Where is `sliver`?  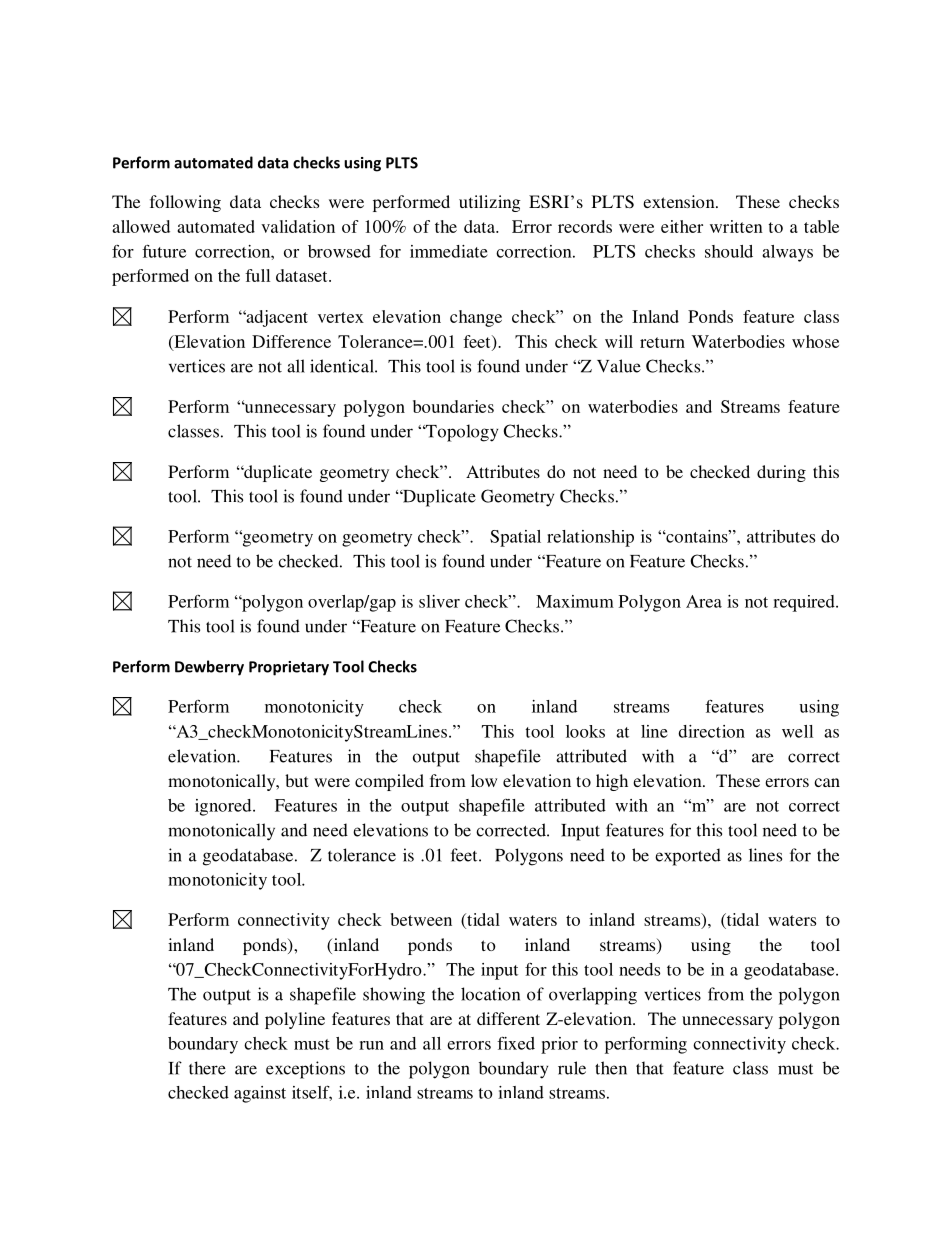
sliver is located at coordinates (439, 601).
